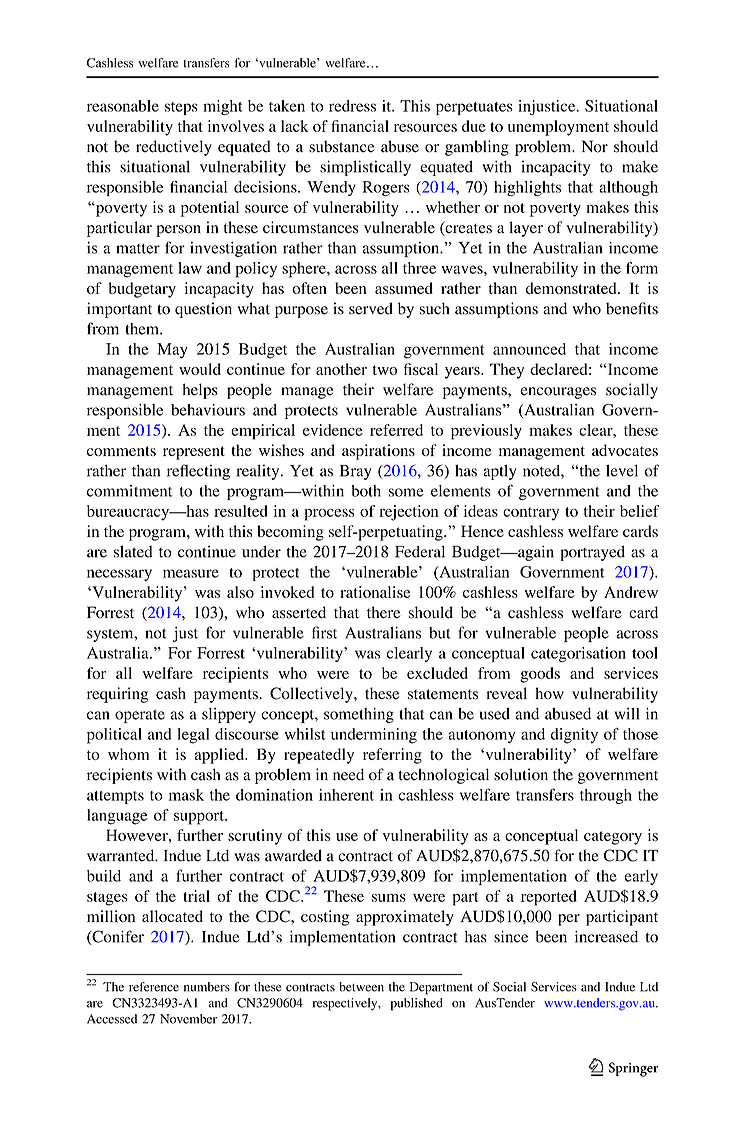 The height and width of the screenshot is (1129, 745). What do you see at coordinates (384, 370) in the screenshot?
I see `two` at bounding box center [384, 370].
